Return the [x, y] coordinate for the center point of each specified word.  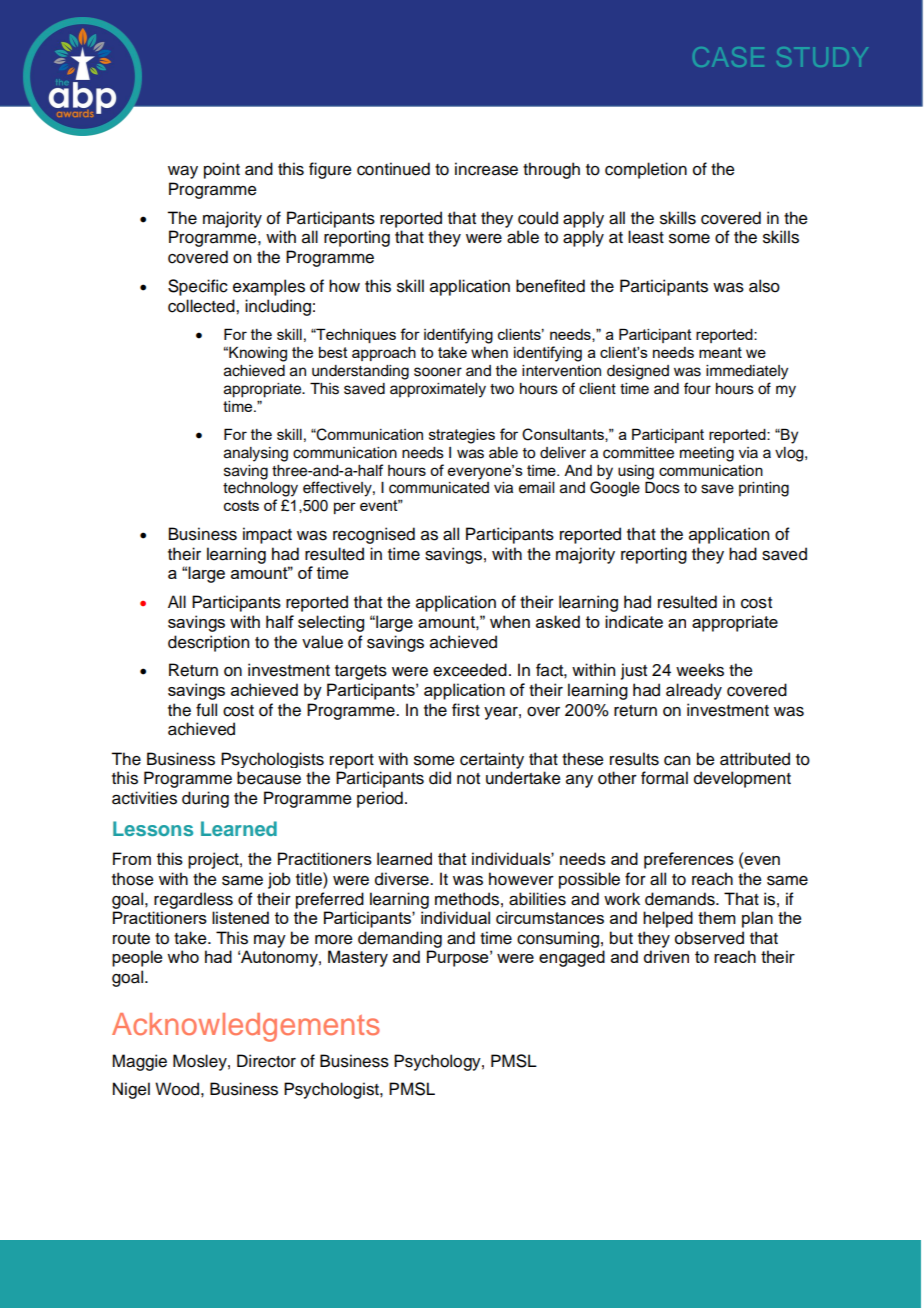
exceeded [470, 670]
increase [486, 169]
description [208, 643]
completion [646, 170]
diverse [403, 879]
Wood [177, 1089]
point [222, 170]
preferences [689, 860]
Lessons [153, 828]
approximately [438, 390]
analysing [256, 454]
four [697, 388]
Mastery [358, 958]
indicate [634, 621]
